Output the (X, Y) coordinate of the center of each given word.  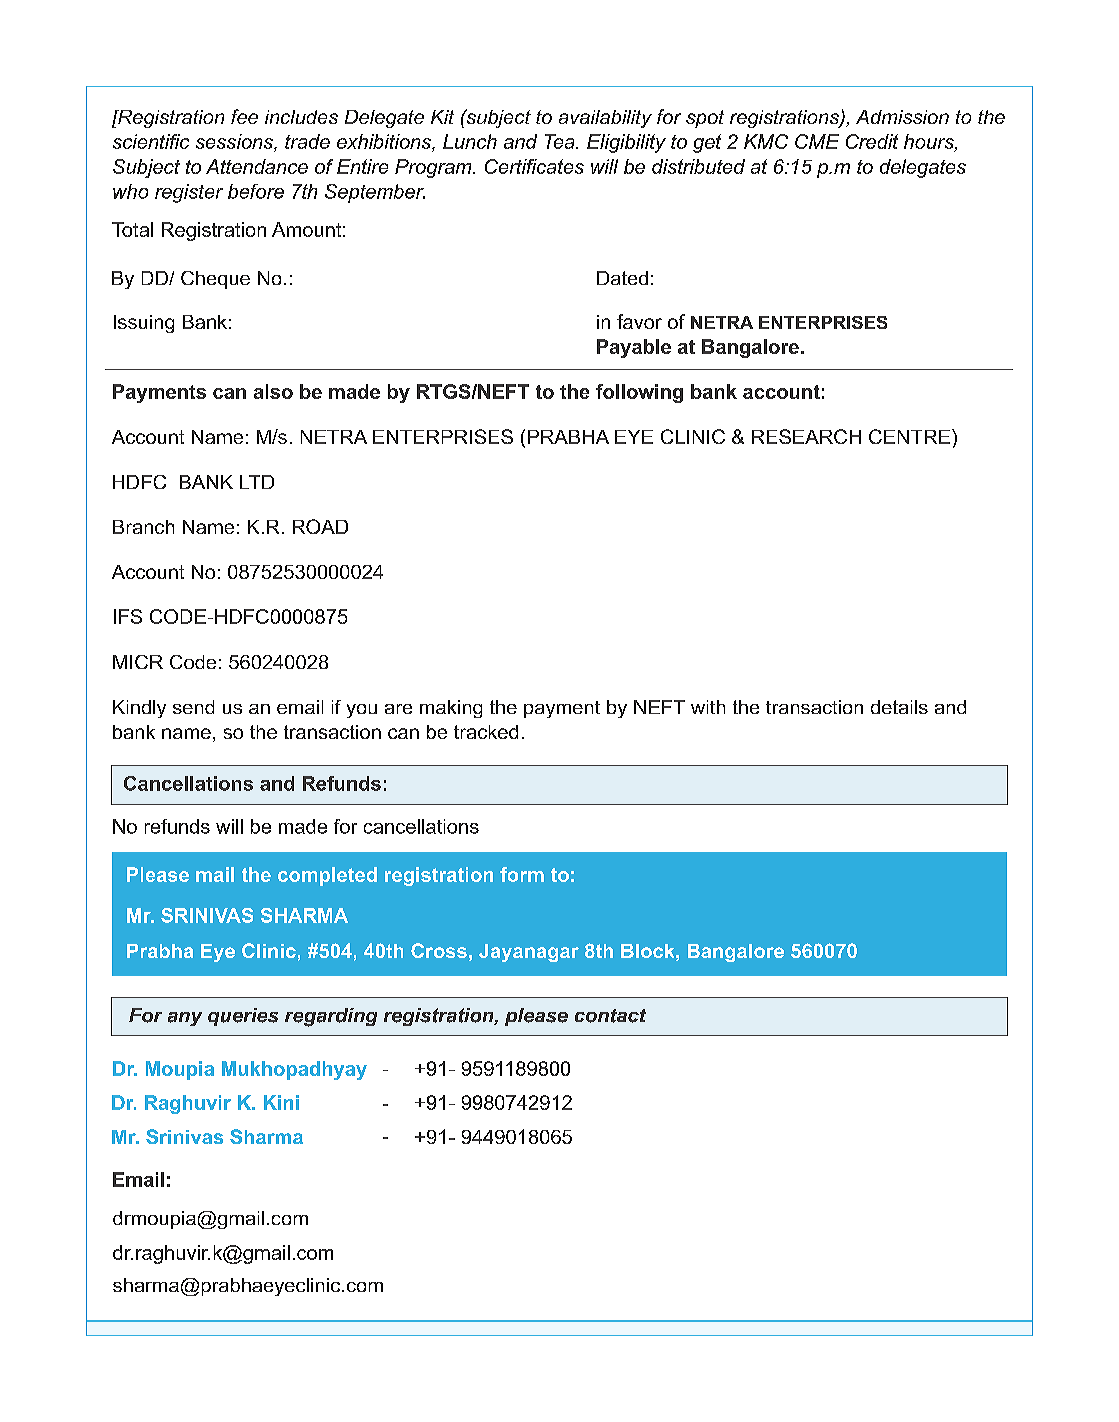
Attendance (257, 166)
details (899, 707)
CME (817, 141)
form (522, 874)
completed (327, 876)
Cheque (215, 280)
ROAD (320, 526)
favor (639, 321)
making (451, 709)
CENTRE (909, 436)
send (193, 707)
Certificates (534, 166)
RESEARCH (806, 436)
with (708, 707)
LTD (257, 482)
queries (243, 1017)
